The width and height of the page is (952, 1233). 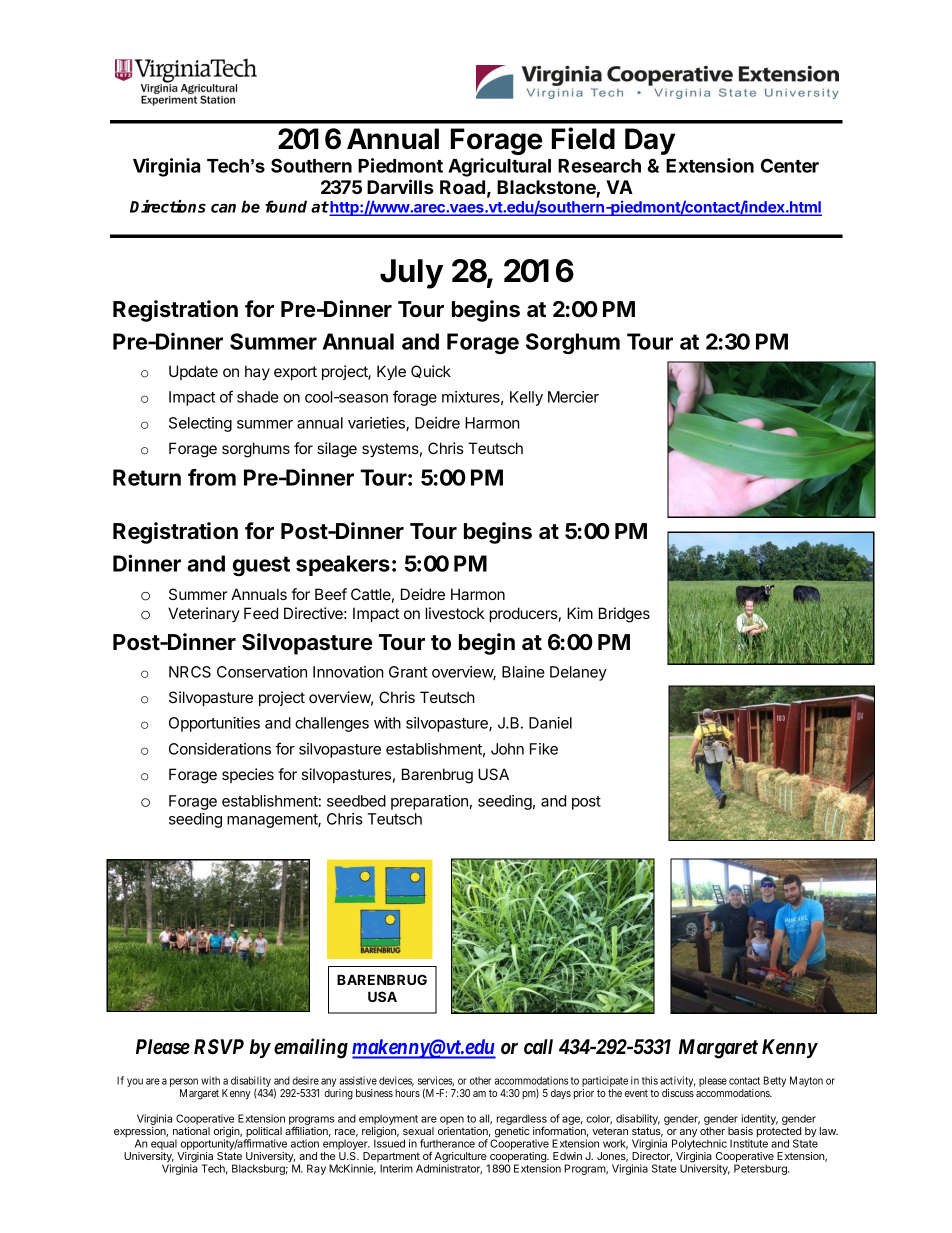 What do you see at coordinates (790, 165) in the page?
I see `Center` at bounding box center [790, 165].
